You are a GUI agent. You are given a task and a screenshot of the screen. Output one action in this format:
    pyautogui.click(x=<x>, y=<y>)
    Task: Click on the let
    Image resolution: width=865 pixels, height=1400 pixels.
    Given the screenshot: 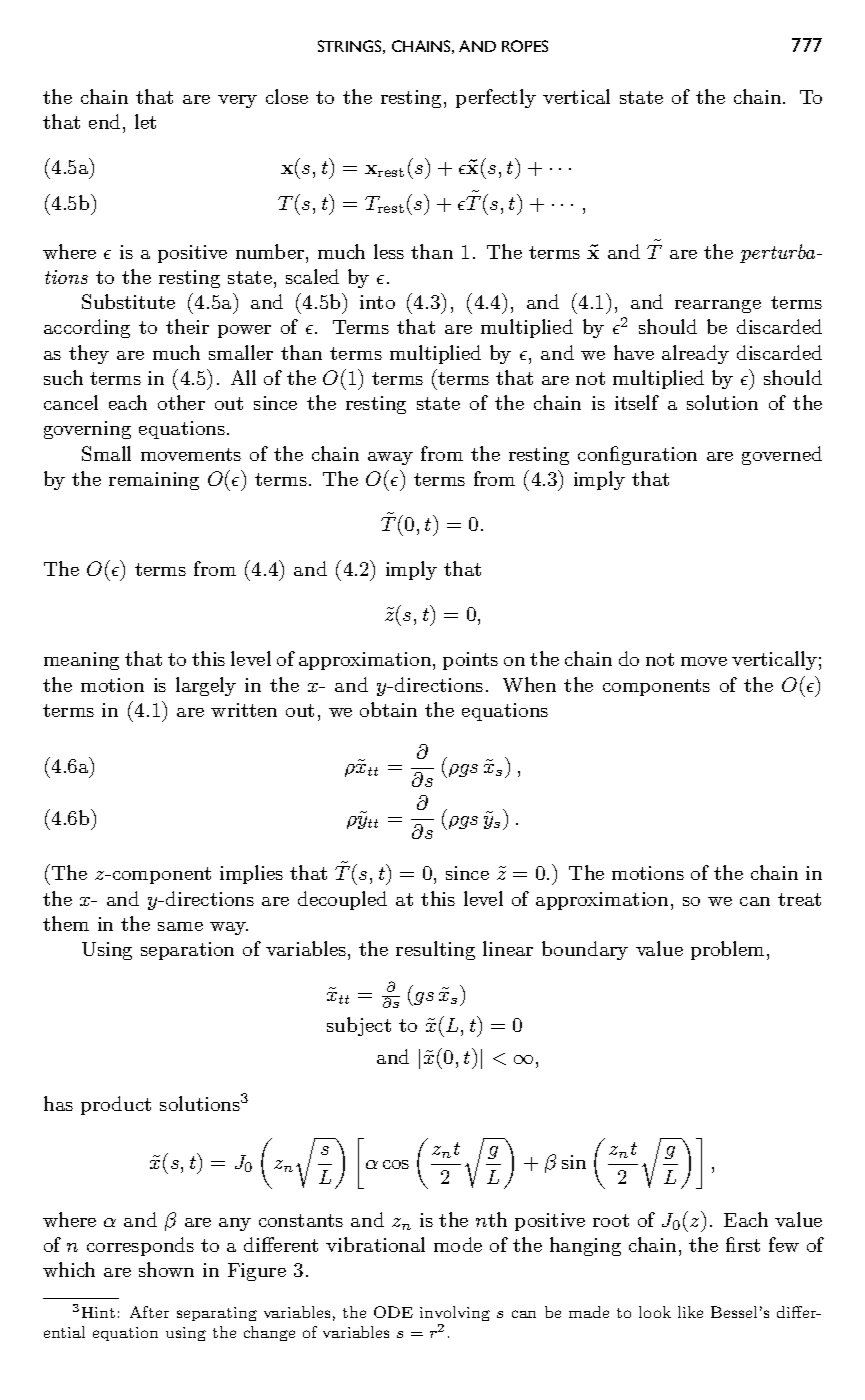 What is the action you would take?
    pyautogui.click(x=145, y=121)
